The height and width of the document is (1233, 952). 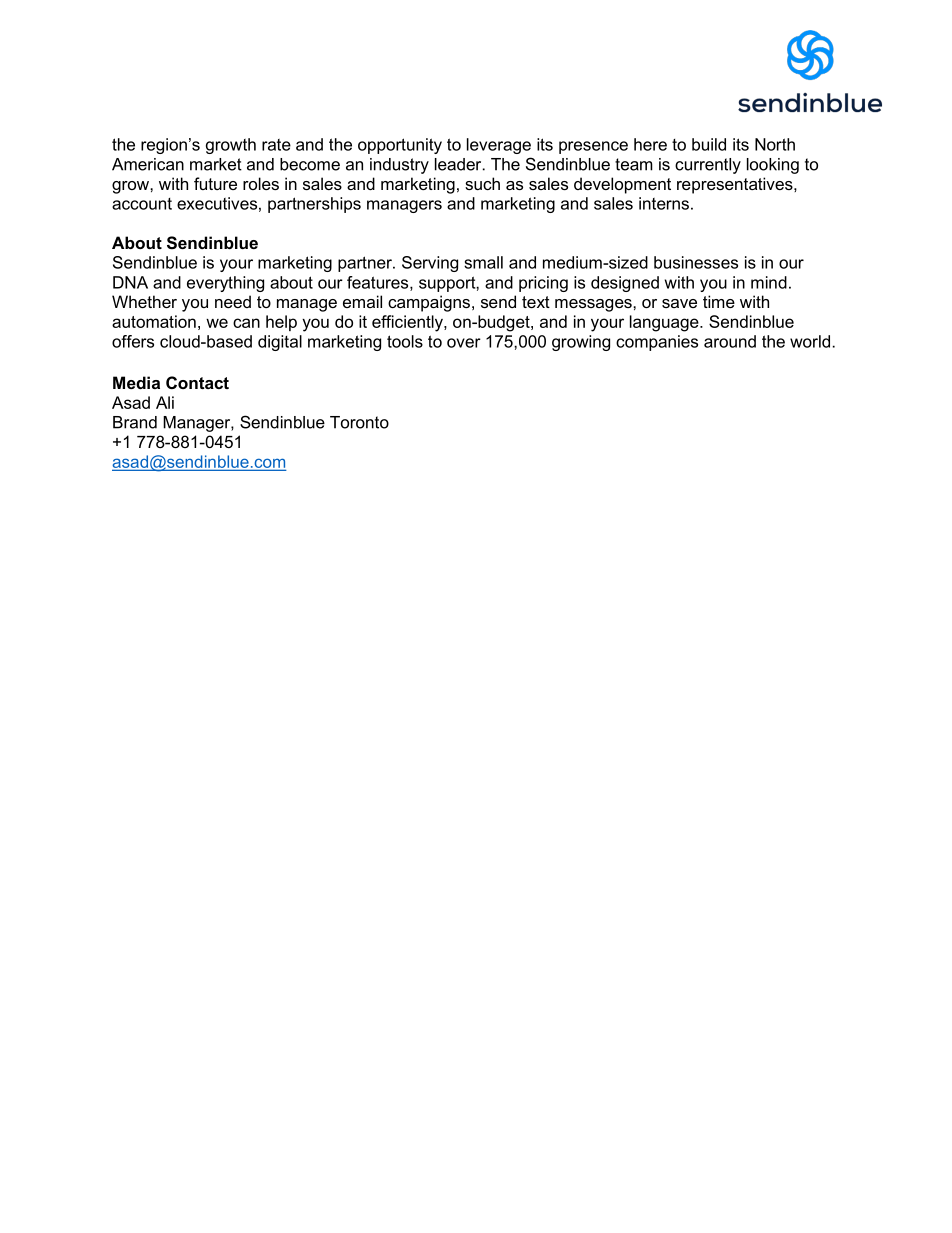 What do you see at coordinates (709, 144) in the document?
I see `build` at bounding box center [709, 144].
